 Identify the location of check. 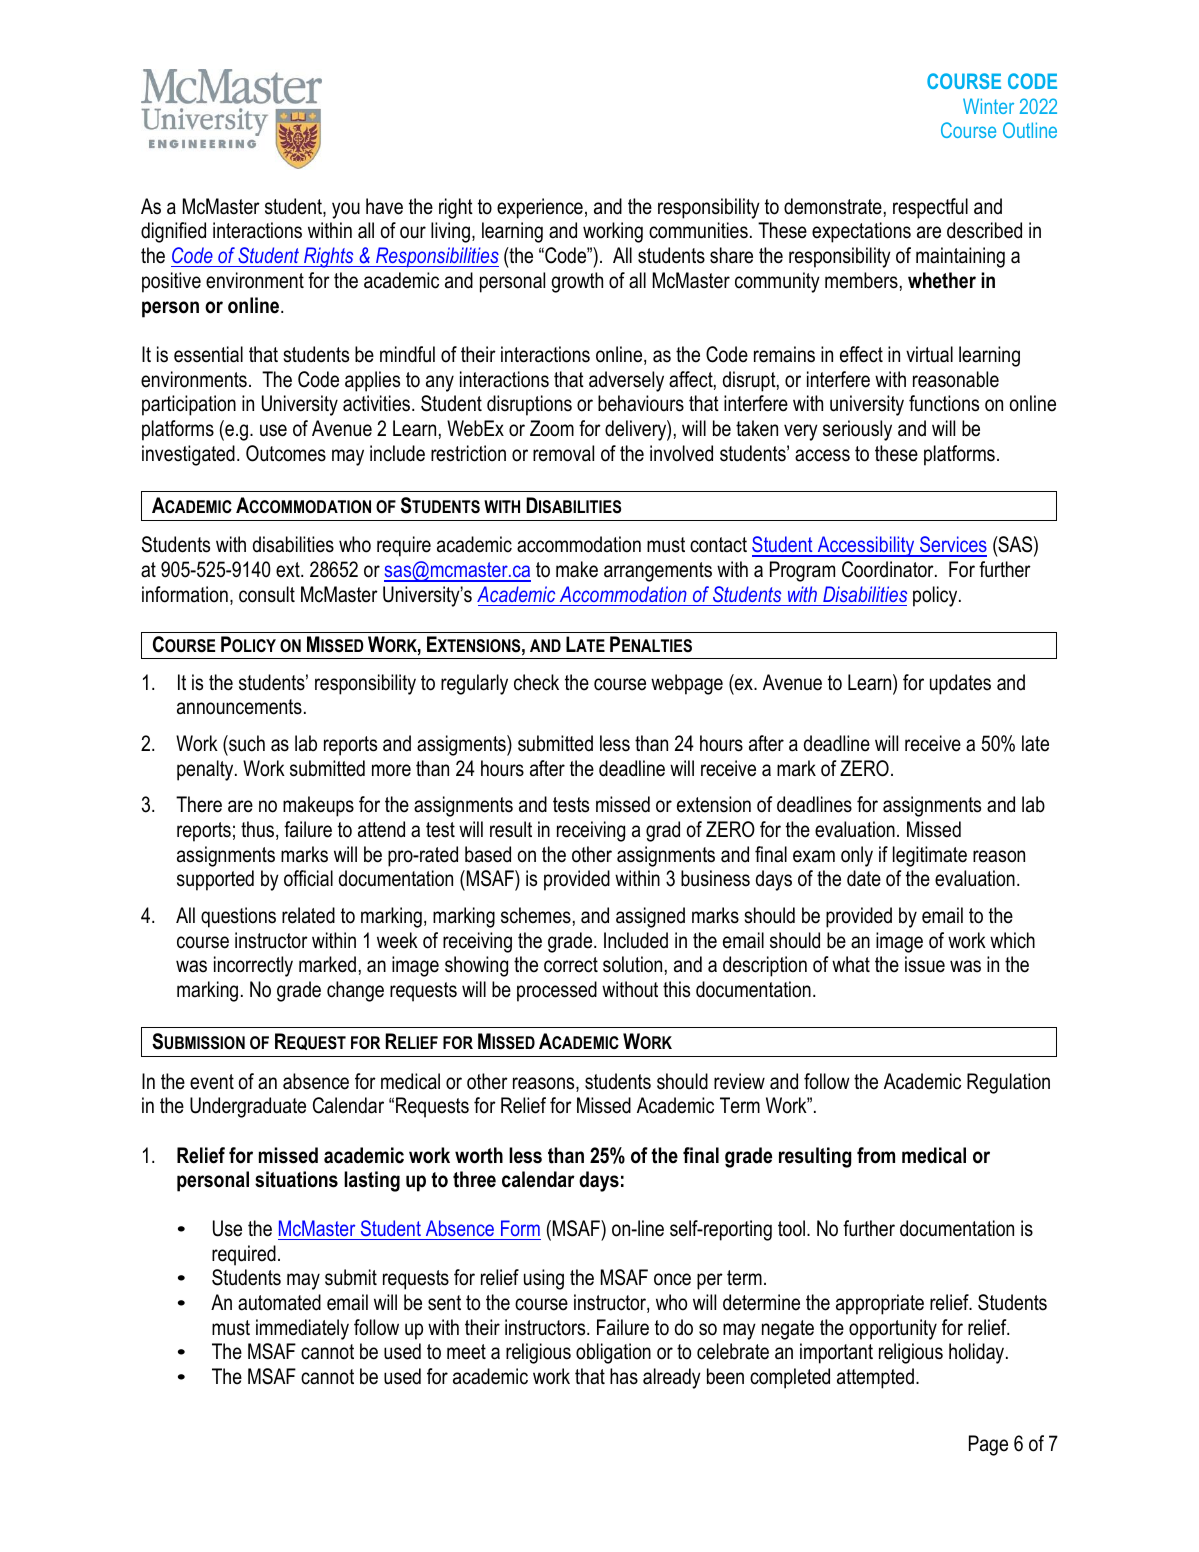
(536, 682).
